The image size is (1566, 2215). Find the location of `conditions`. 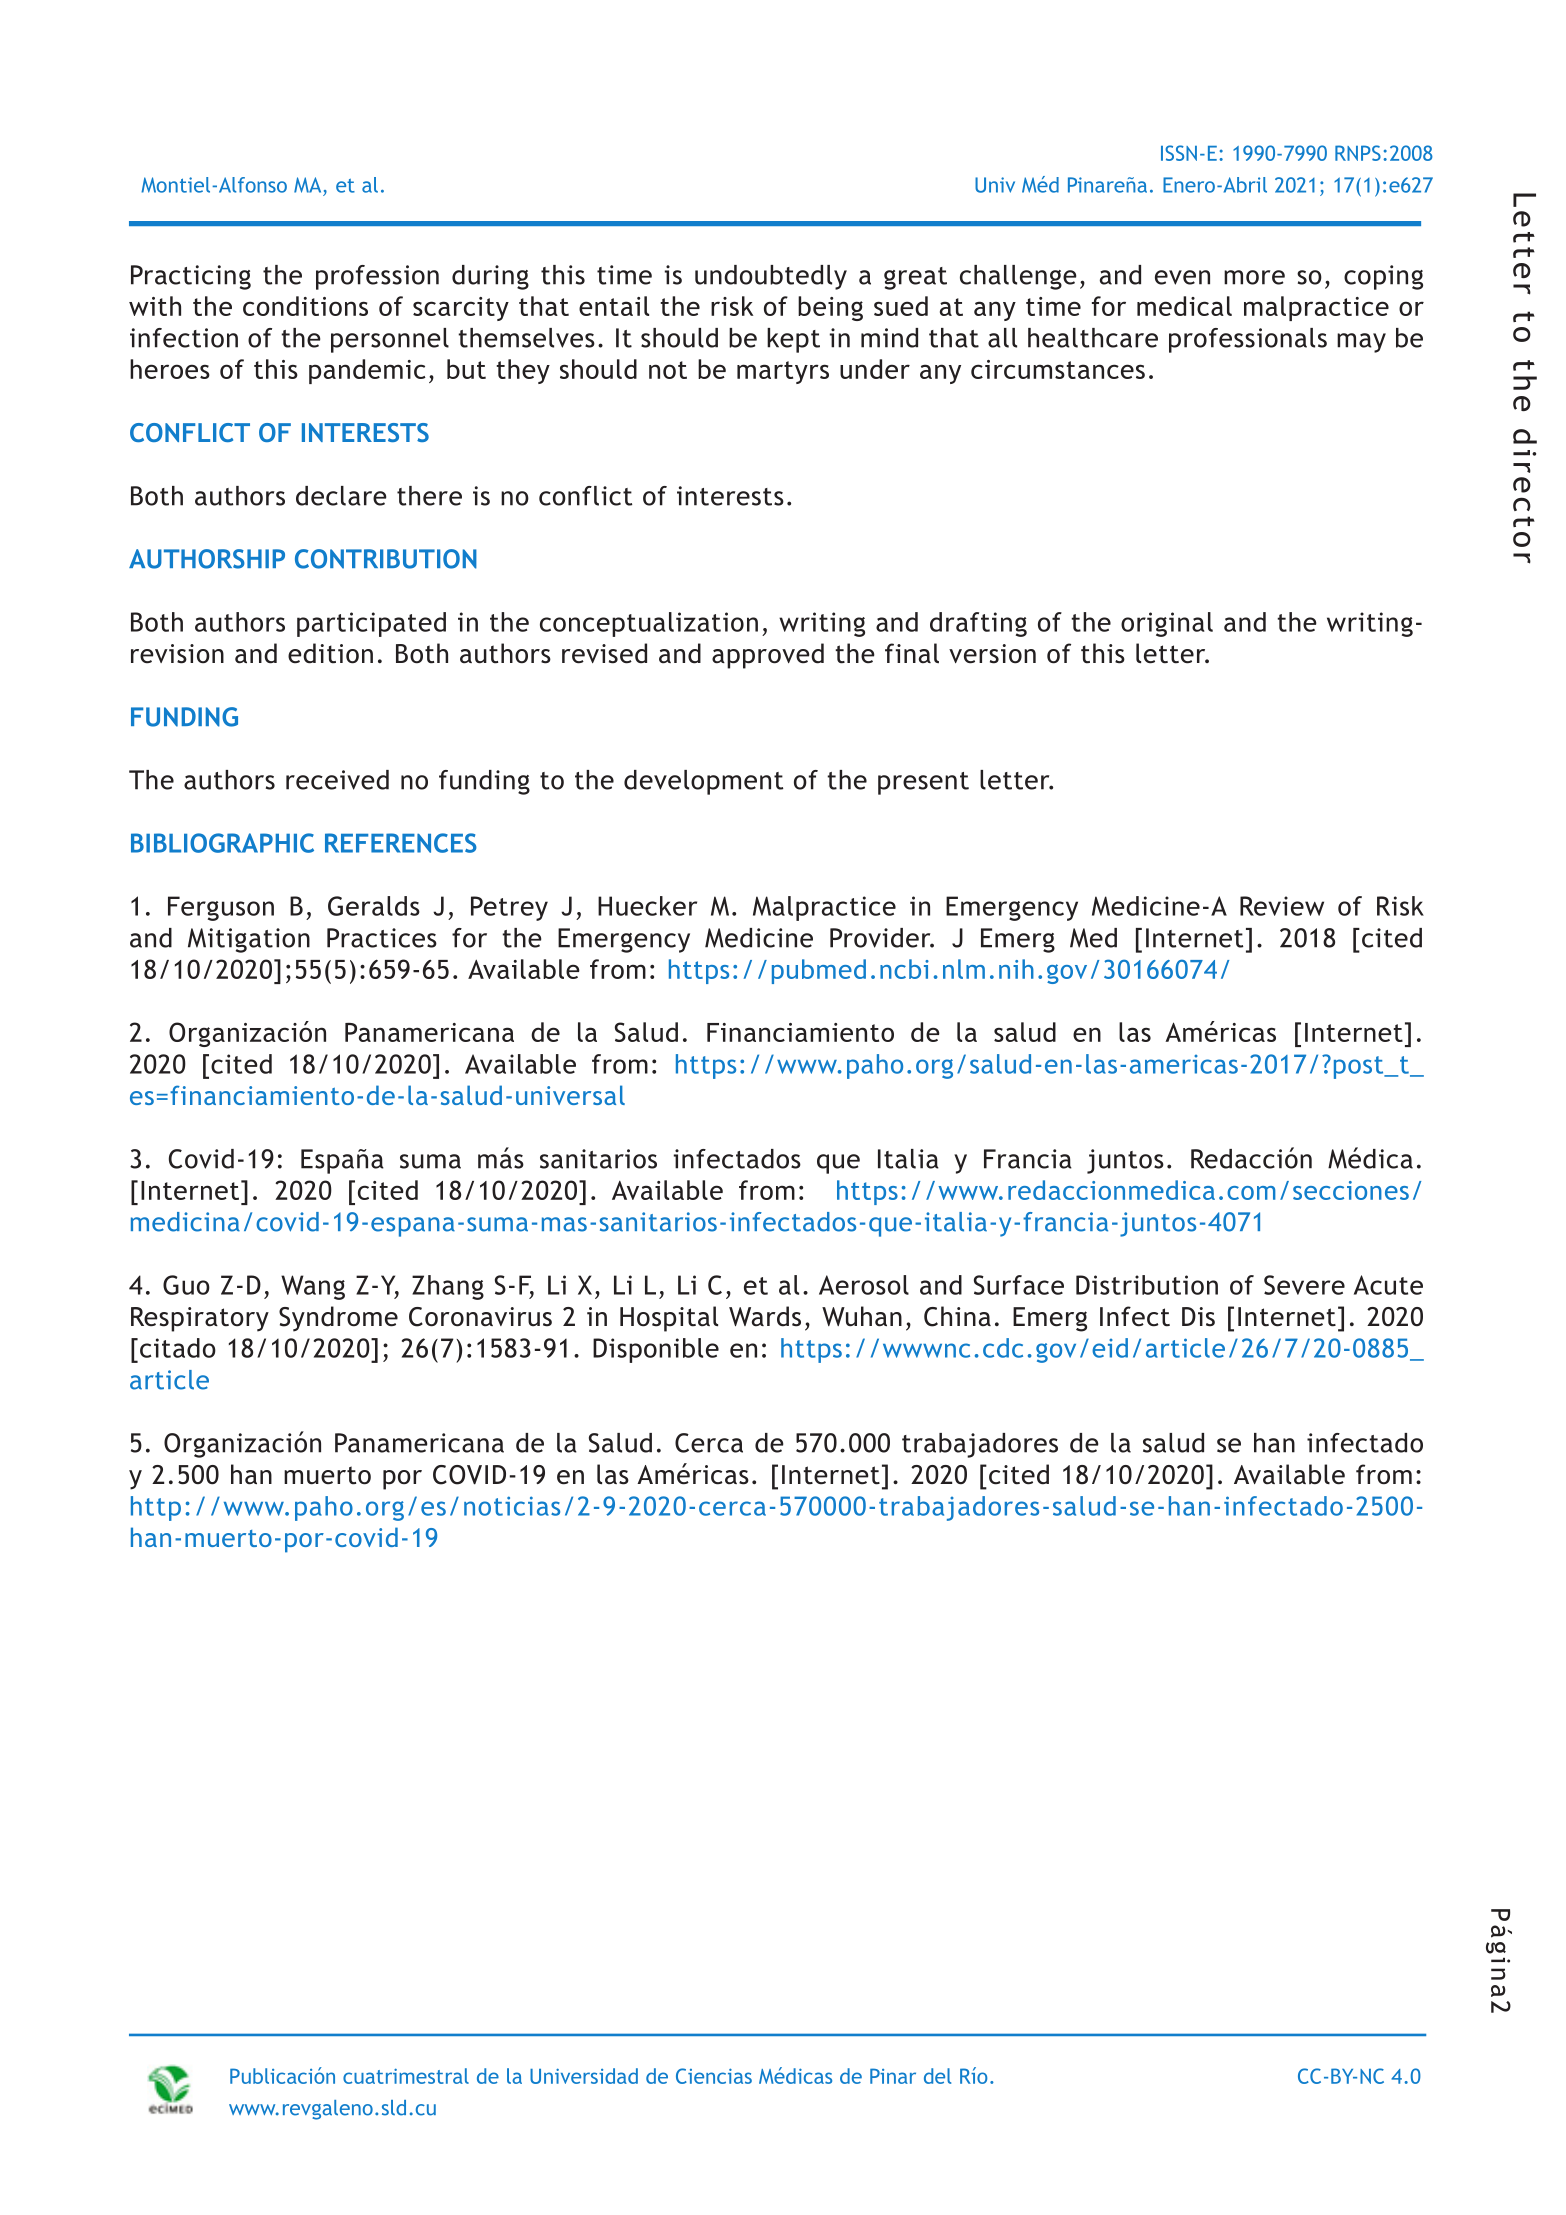

conditions is located at coordinates (305, 306).
